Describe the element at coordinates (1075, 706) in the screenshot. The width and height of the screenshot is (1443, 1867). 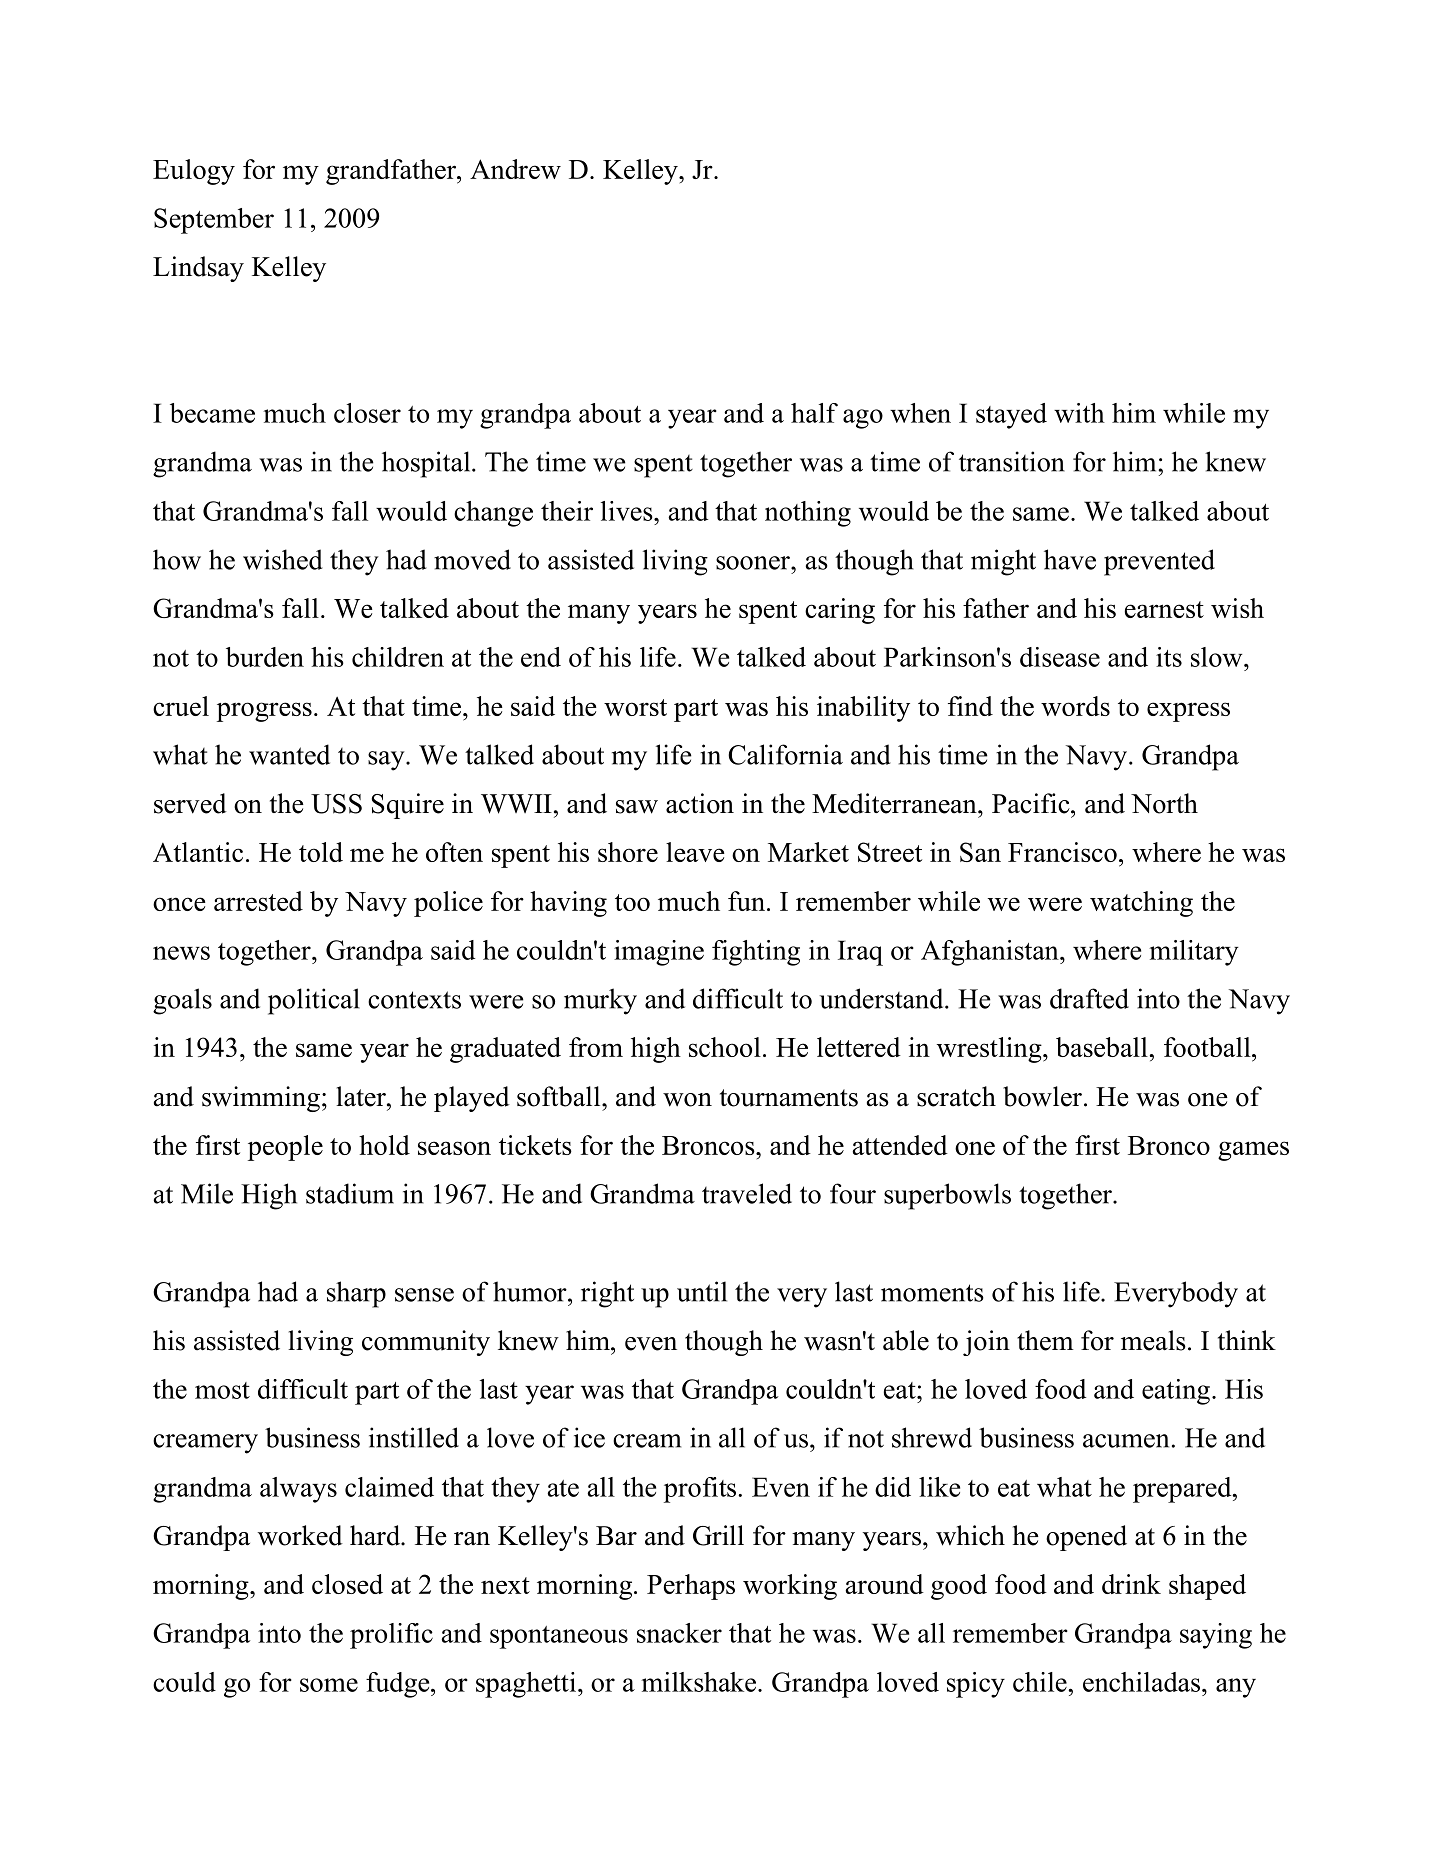
I see `words` at that location.
